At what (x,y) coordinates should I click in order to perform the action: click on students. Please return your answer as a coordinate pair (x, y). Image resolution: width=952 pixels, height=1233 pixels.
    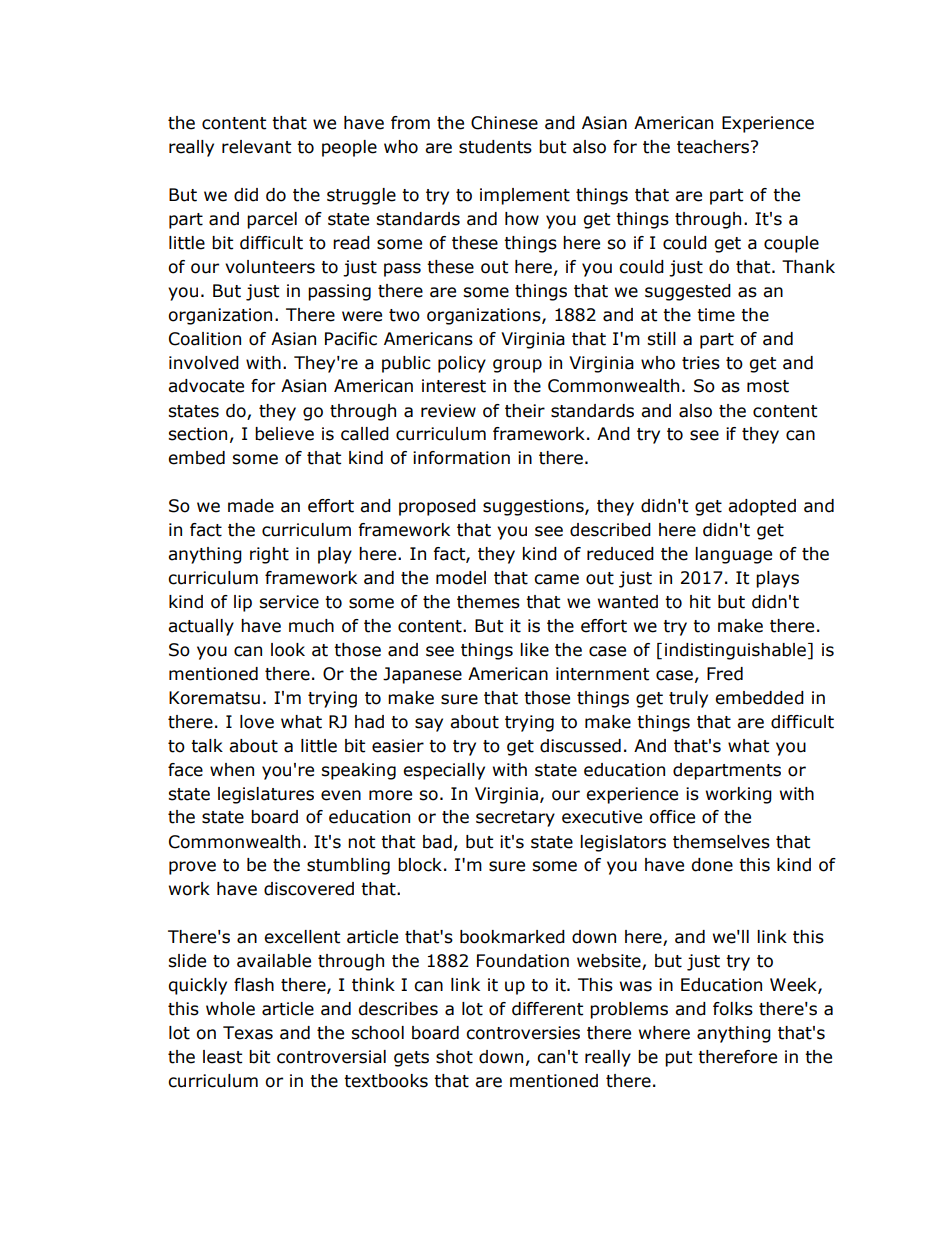
    Looking at the image, I should click on (495, 147).
